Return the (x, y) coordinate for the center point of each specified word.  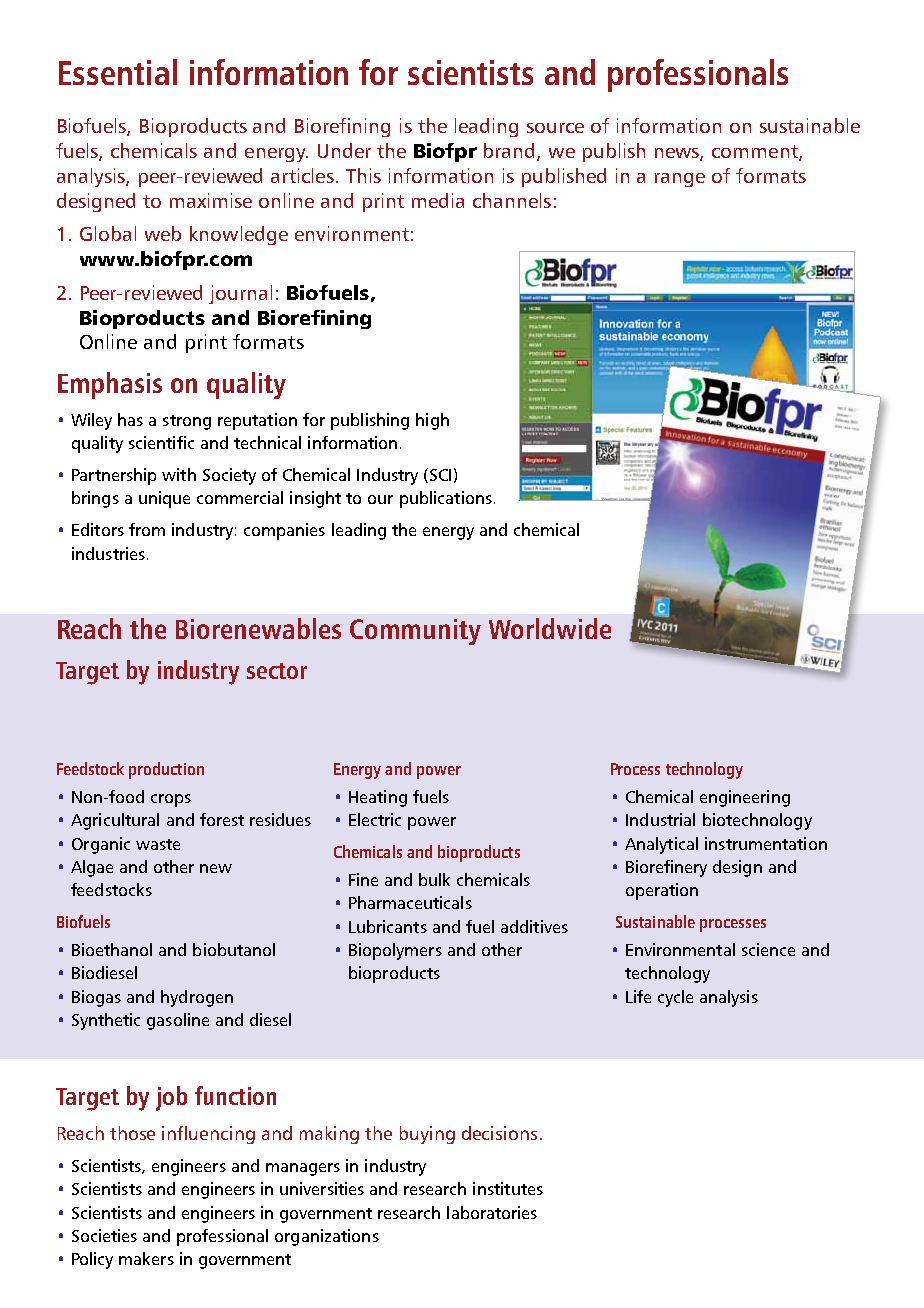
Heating (378, 798)
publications (446, 499)
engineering (745, 798)
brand (511, 151)
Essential (118, 72)
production (166, 770)
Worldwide (550, 628)
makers (146, 1258)
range (680, 180)
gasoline (178, 1021)
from (147, 529)
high (432, 421)
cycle (675, 998)
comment (756, 152)
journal (240, 294)
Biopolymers (395, 951)
